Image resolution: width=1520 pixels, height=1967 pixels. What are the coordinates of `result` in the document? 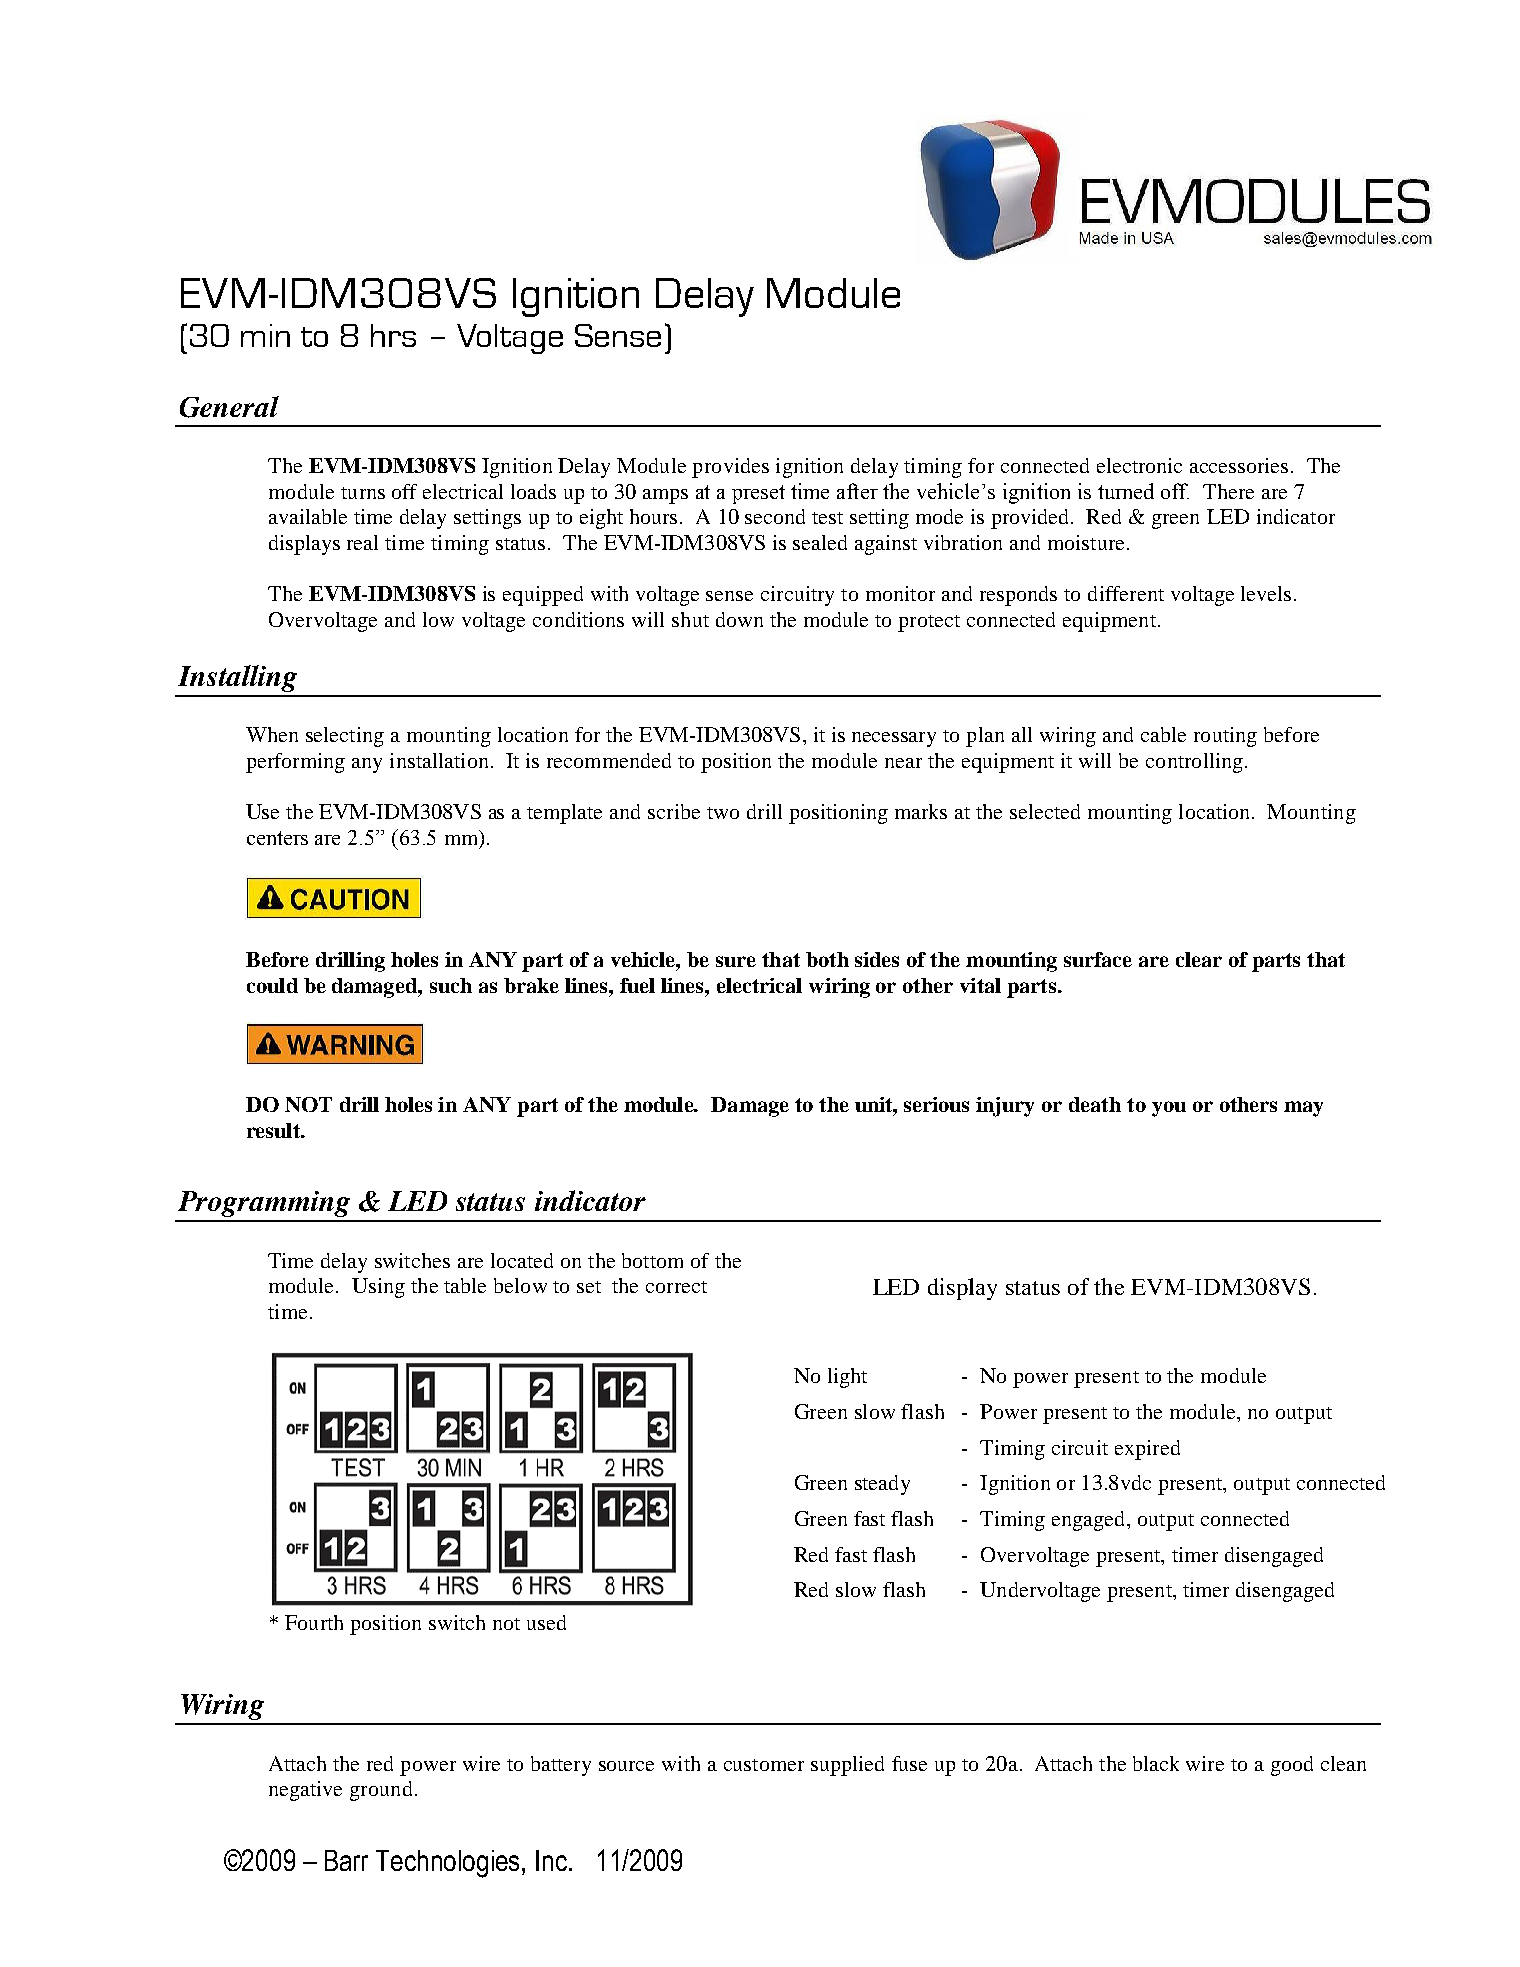 It's located at (275, 1130).
